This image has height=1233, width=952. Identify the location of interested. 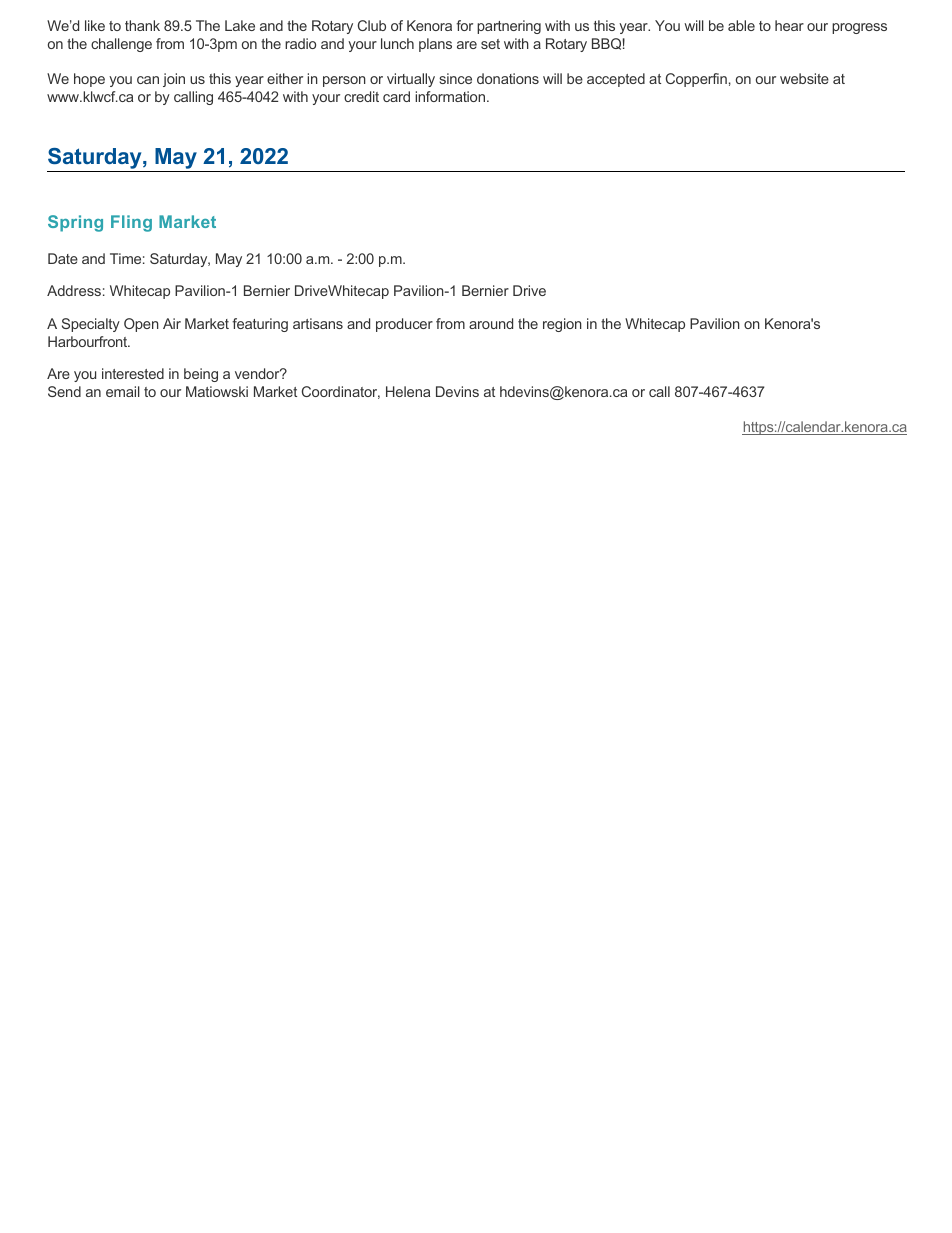
(133, 373).
